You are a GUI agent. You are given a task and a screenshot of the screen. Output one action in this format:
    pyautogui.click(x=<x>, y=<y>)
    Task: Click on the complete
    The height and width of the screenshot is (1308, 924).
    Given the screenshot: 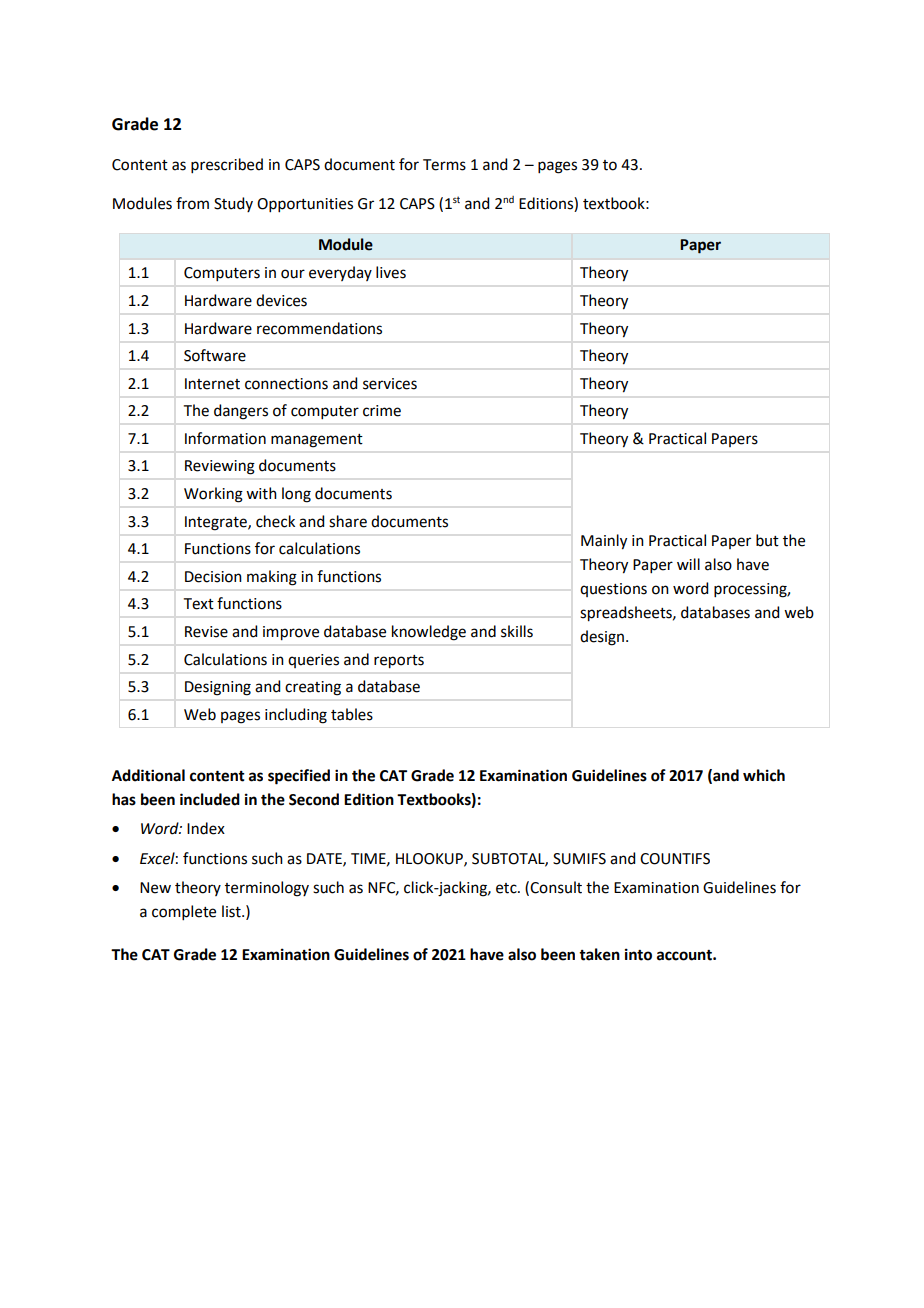 What is the action you would take?
    pyautogui.click(x=184, y=912)
